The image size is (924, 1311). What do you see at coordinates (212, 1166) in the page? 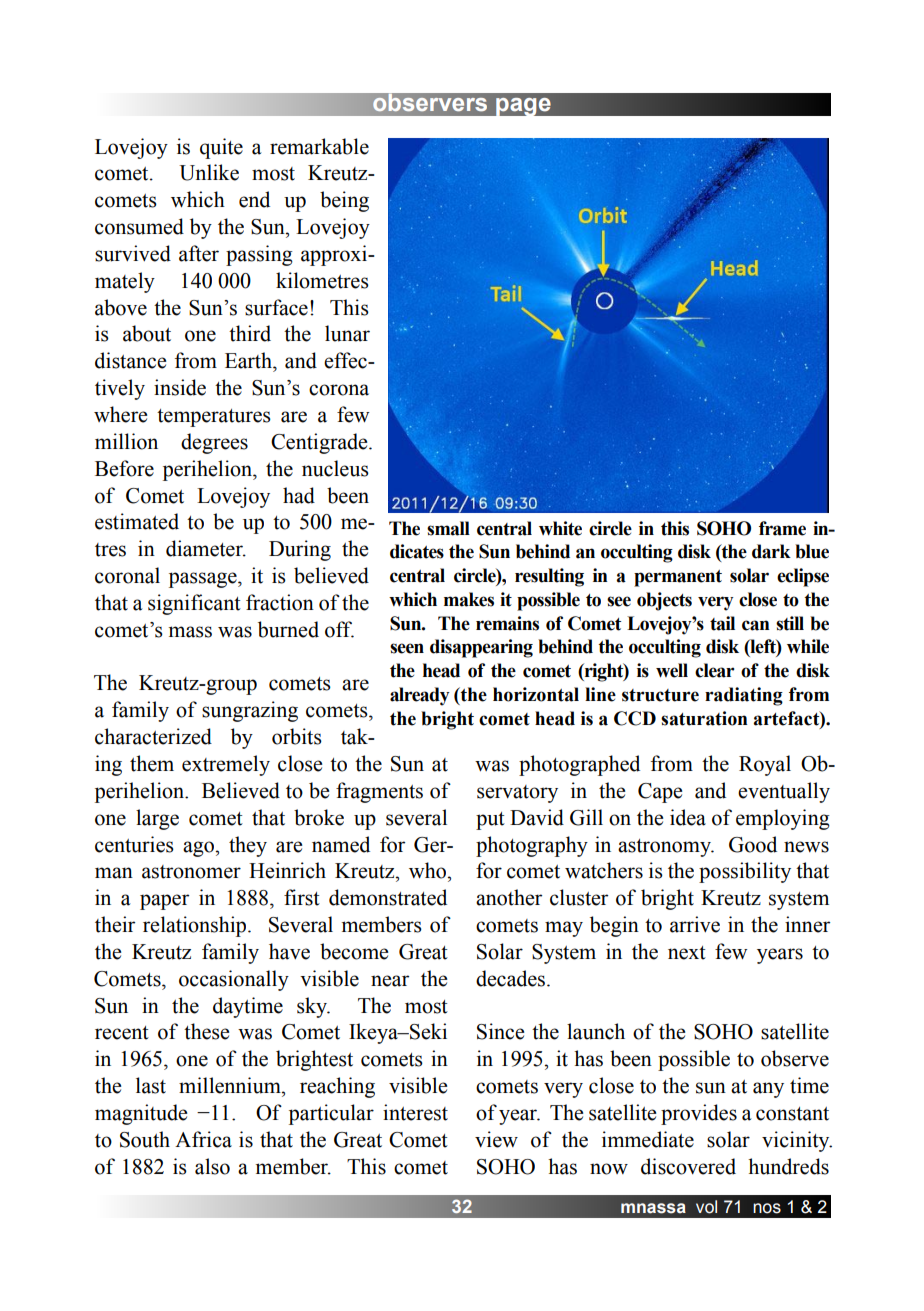
I see `also` at bounding box center [212, 1166].
